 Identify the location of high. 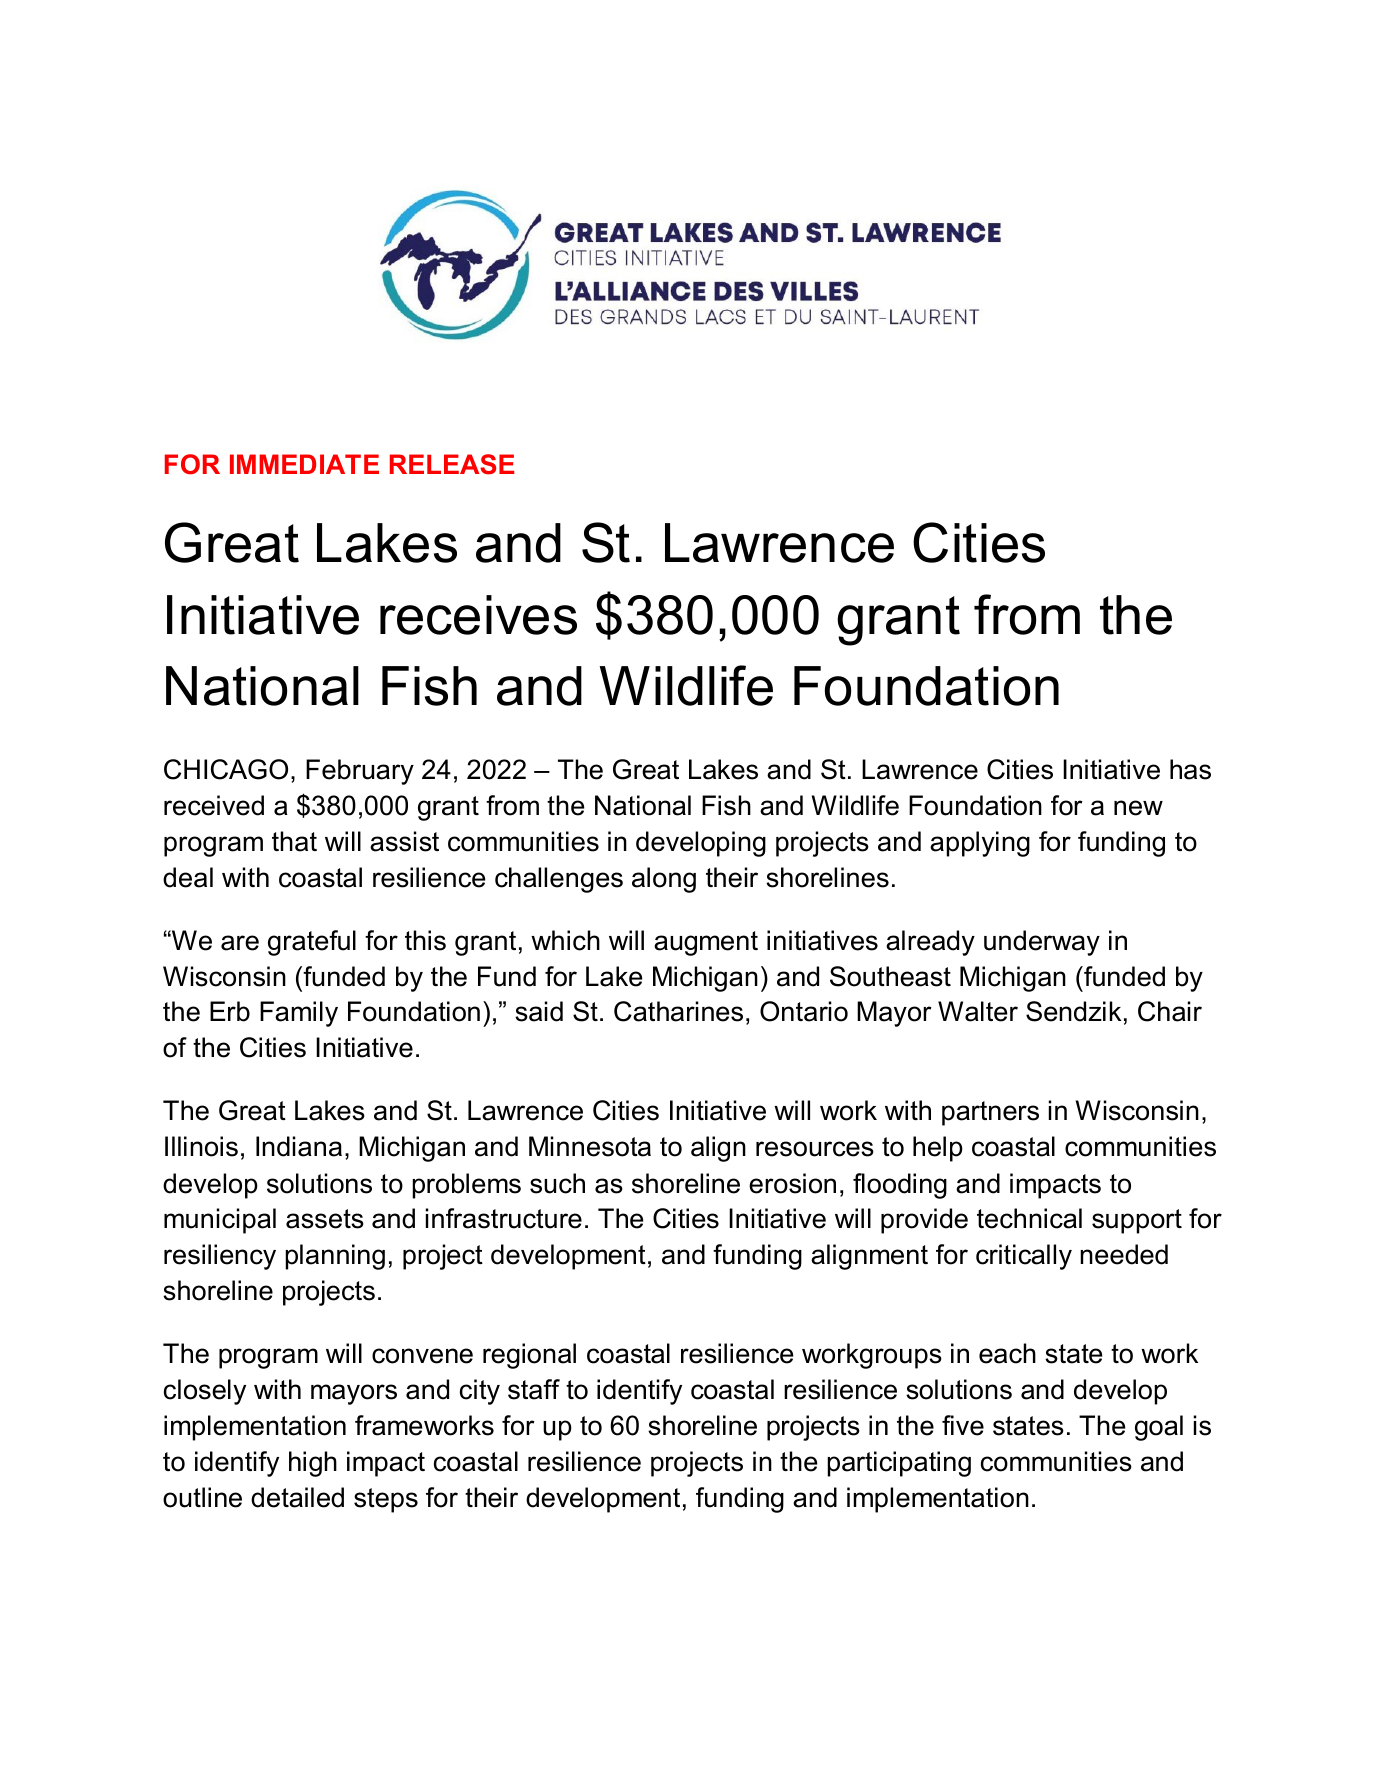
(313, 1464).
